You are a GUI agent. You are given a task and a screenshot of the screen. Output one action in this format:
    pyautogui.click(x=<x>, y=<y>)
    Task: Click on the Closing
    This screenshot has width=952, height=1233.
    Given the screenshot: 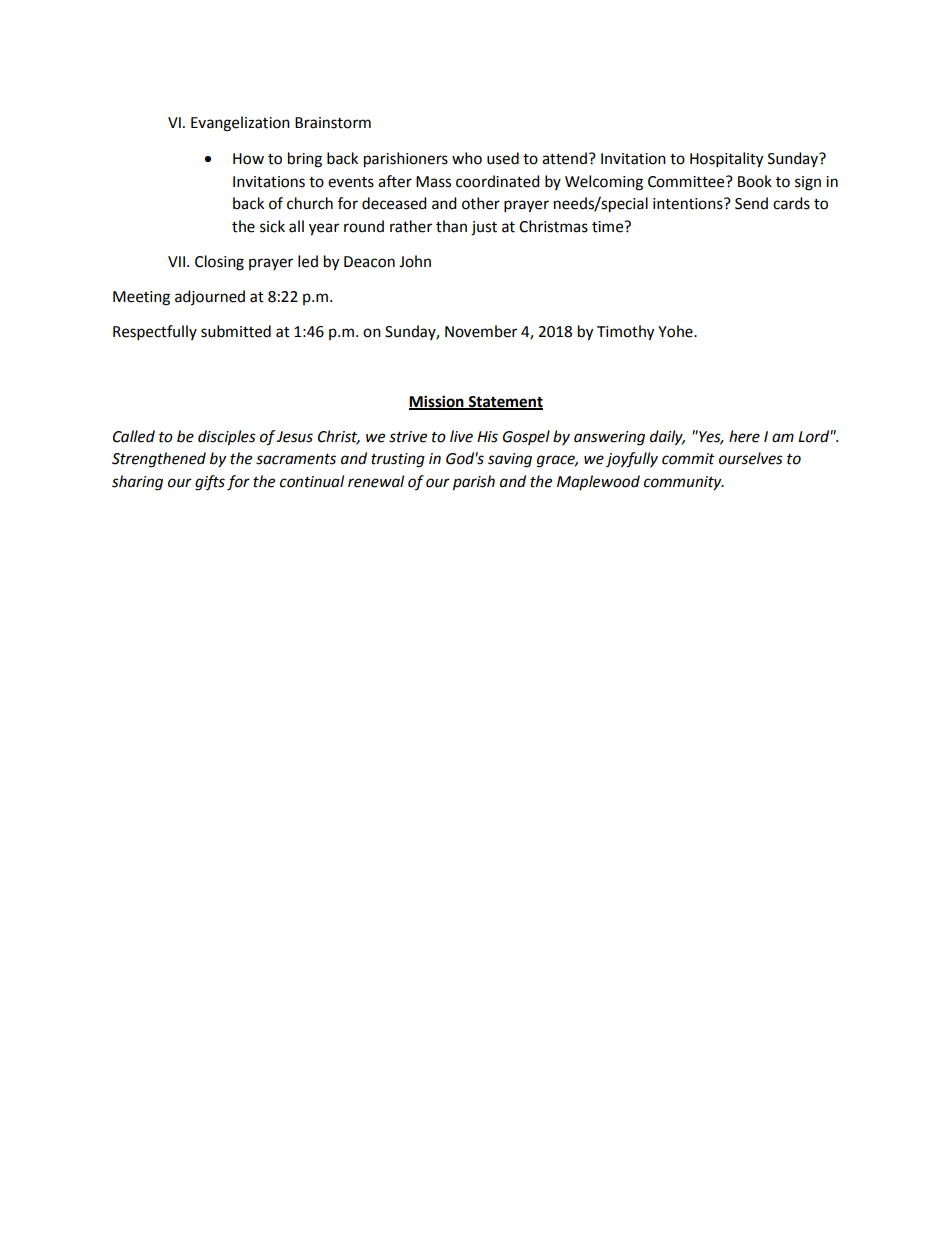 What is the action you would take?
    pyautogui.click(x=219, y=263)
